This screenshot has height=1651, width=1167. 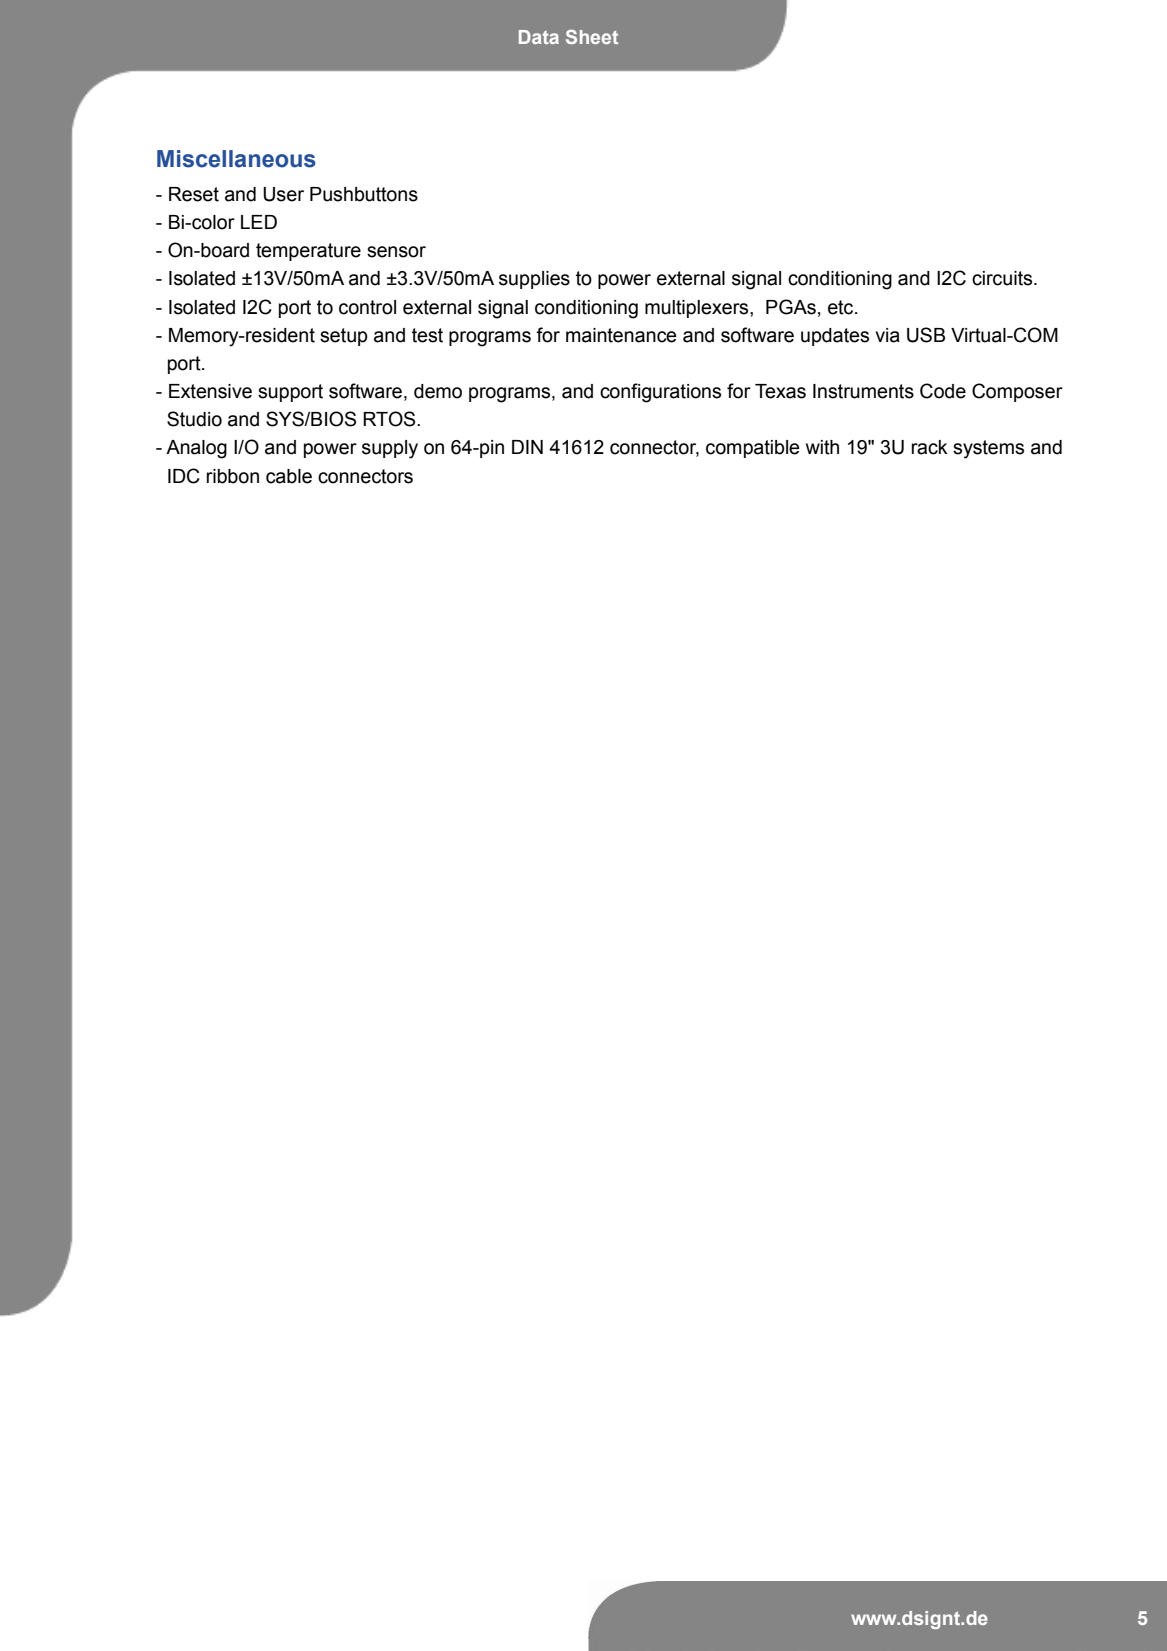 I want to click on cable, so click(x=289, y=476).
